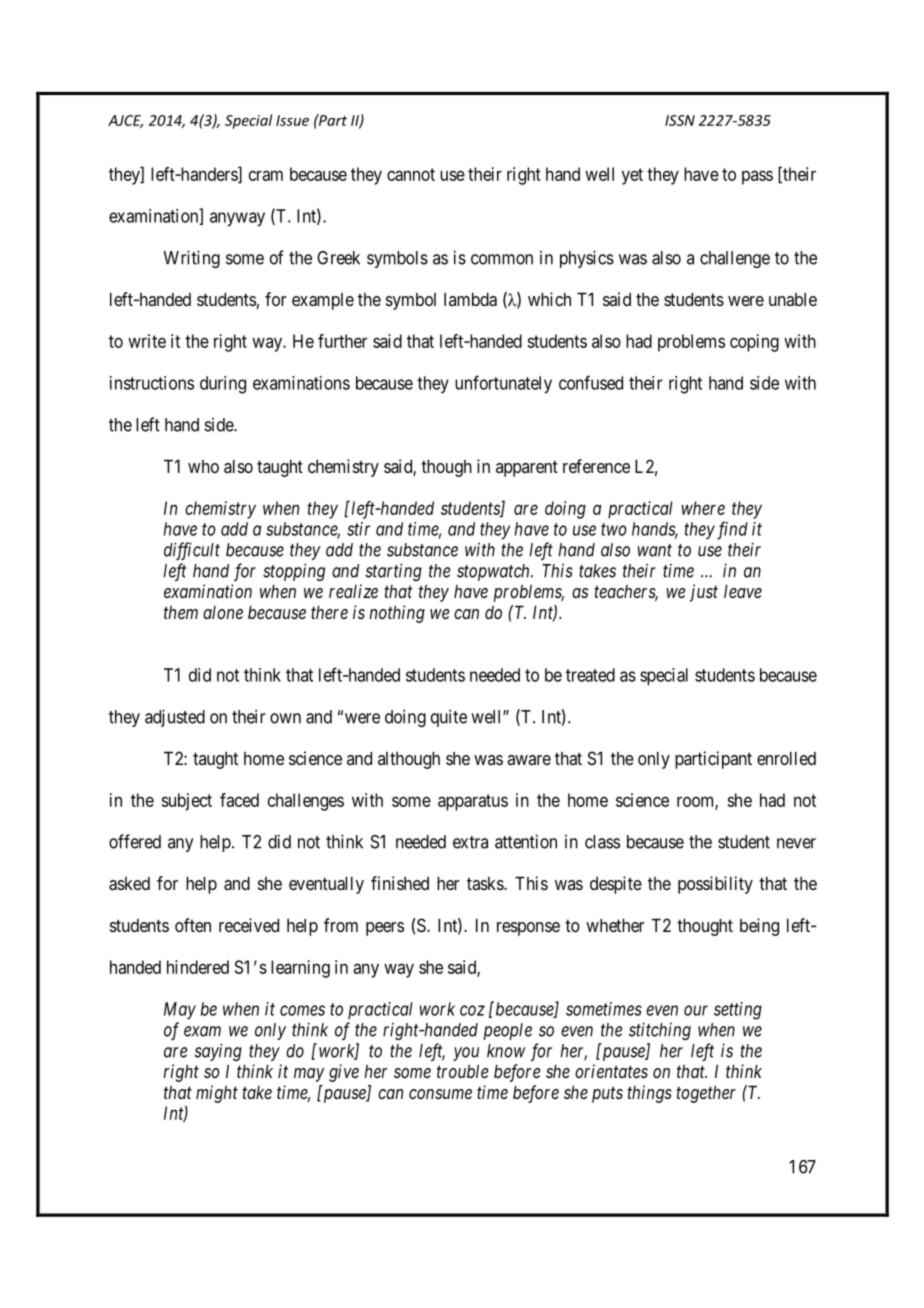  Describe the element at coordinates (470, 842) in the screenshot. I see `extra` at that location.
